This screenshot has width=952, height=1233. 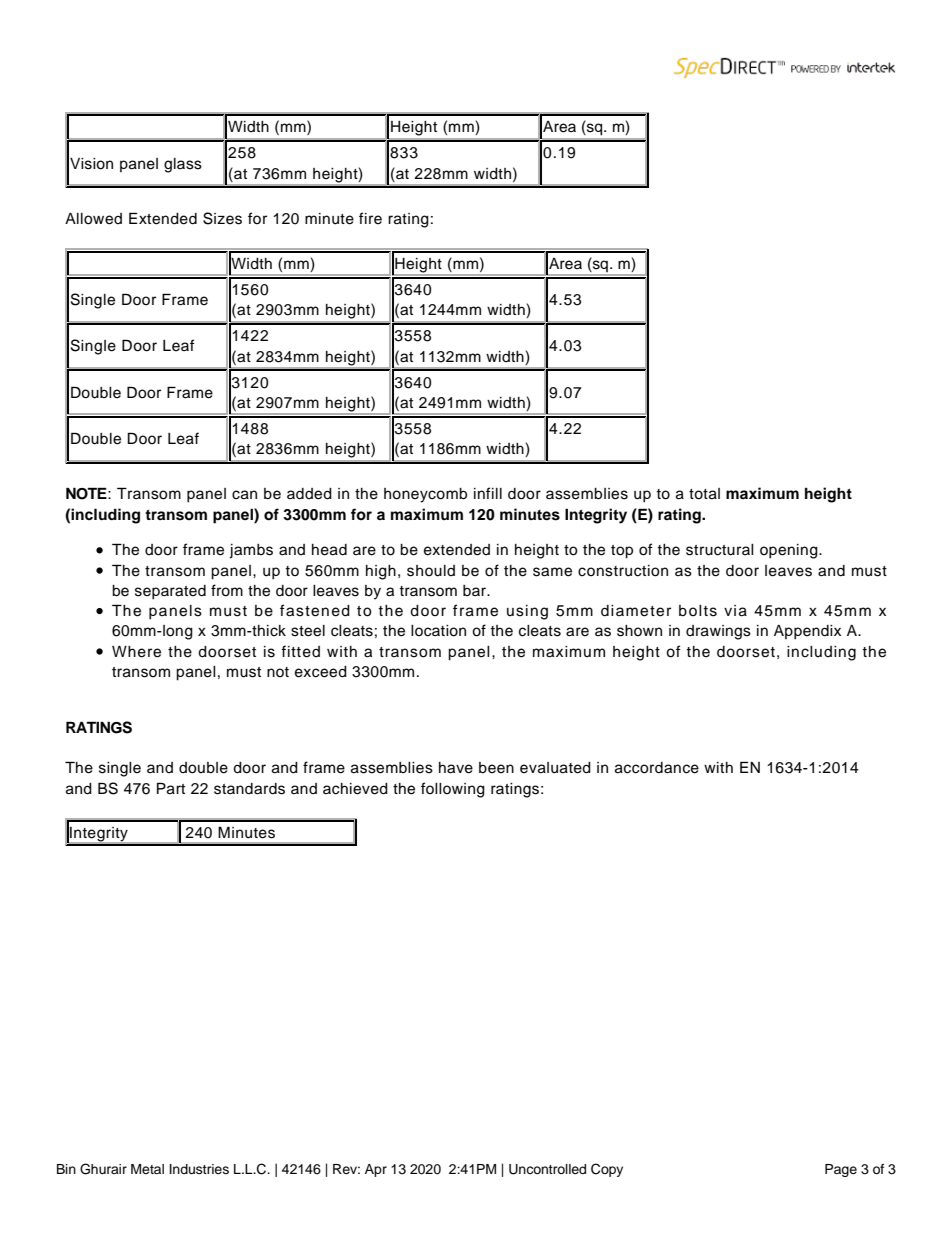 I want to click on Page, so click(x=841, y=1170).
